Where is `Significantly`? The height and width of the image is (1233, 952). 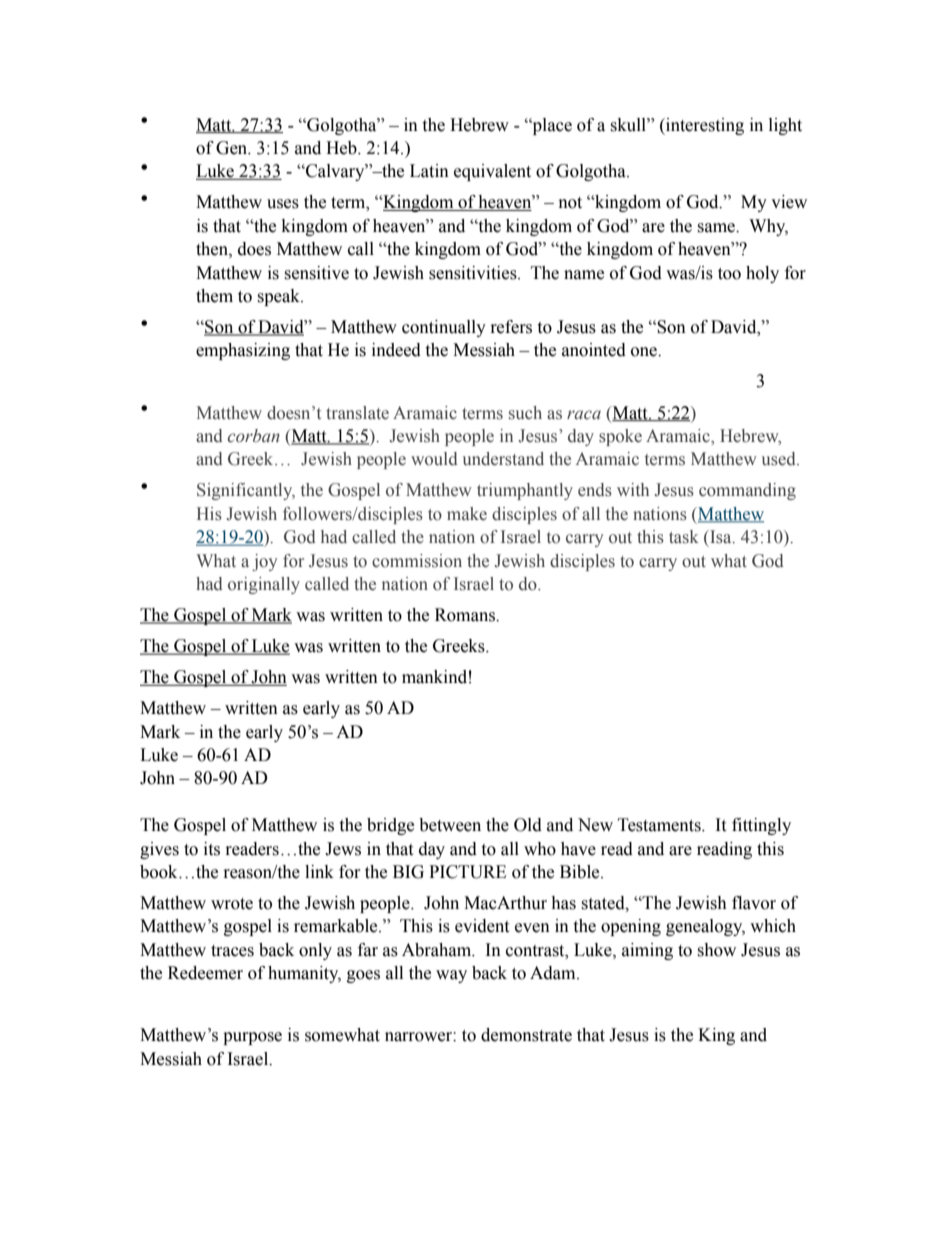 Significantly is located at coordinates (246, 491).
